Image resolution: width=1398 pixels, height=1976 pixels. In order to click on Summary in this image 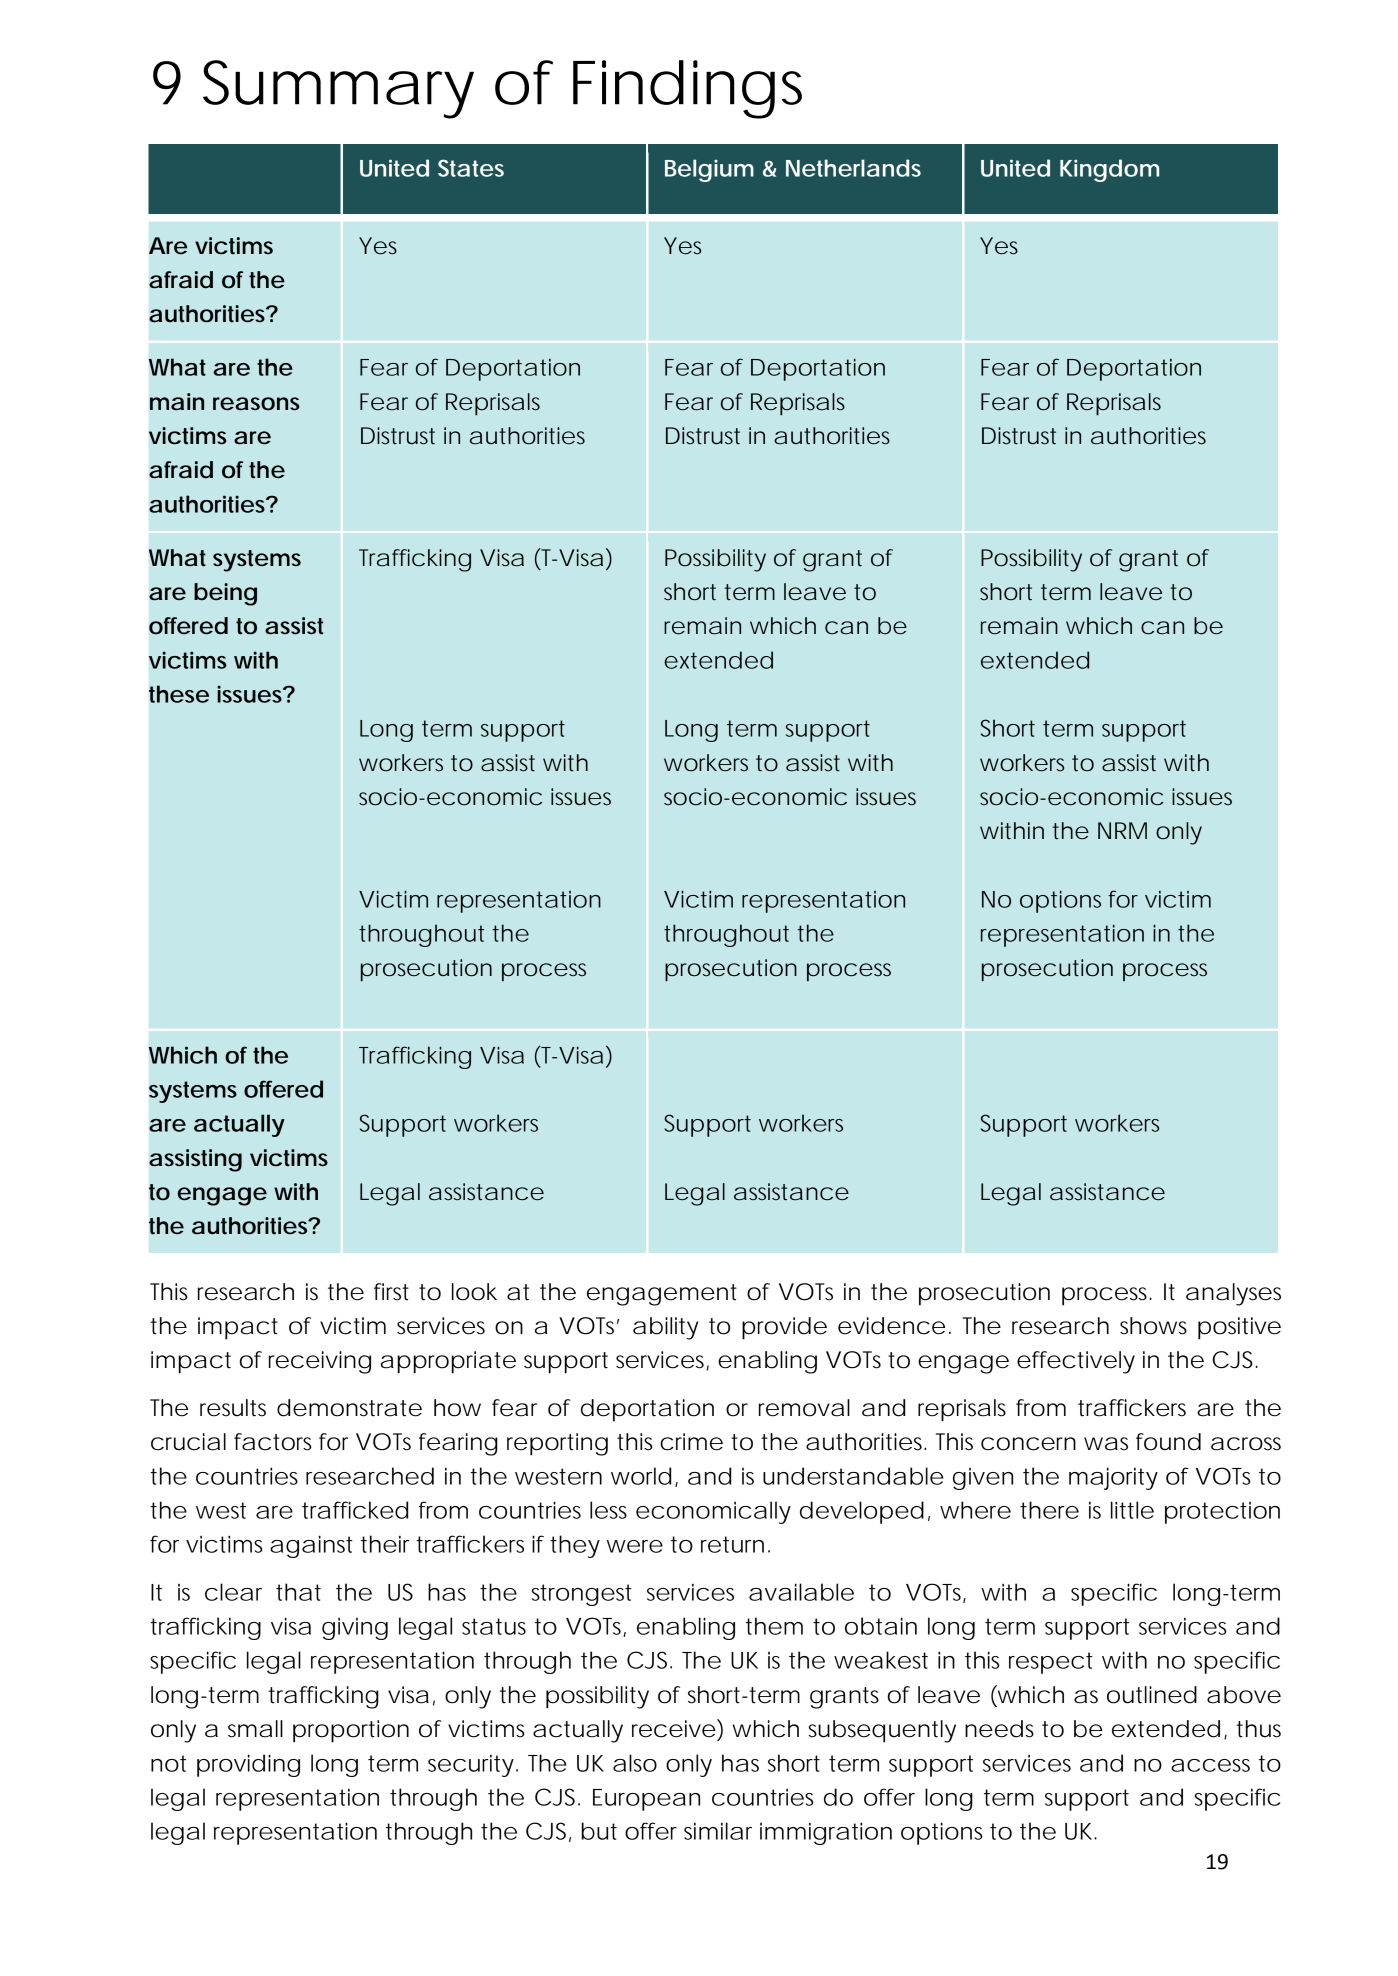, I will do `click(338, 89)`.
